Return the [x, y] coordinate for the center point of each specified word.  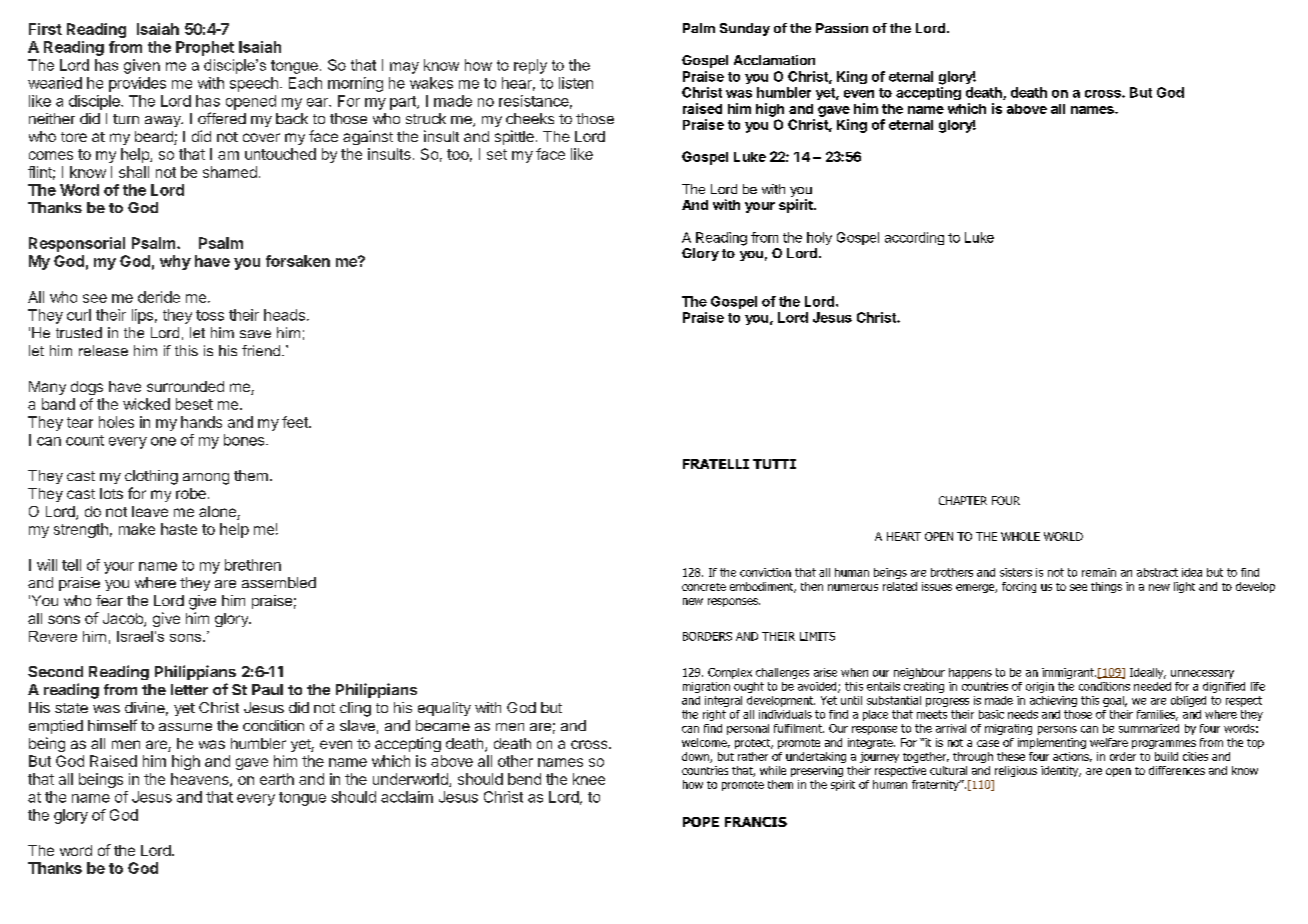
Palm [699, 28]
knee [589, 779]
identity [1061, 771]
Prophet [205, 48]
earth [277, 779]
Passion [842, 28]
